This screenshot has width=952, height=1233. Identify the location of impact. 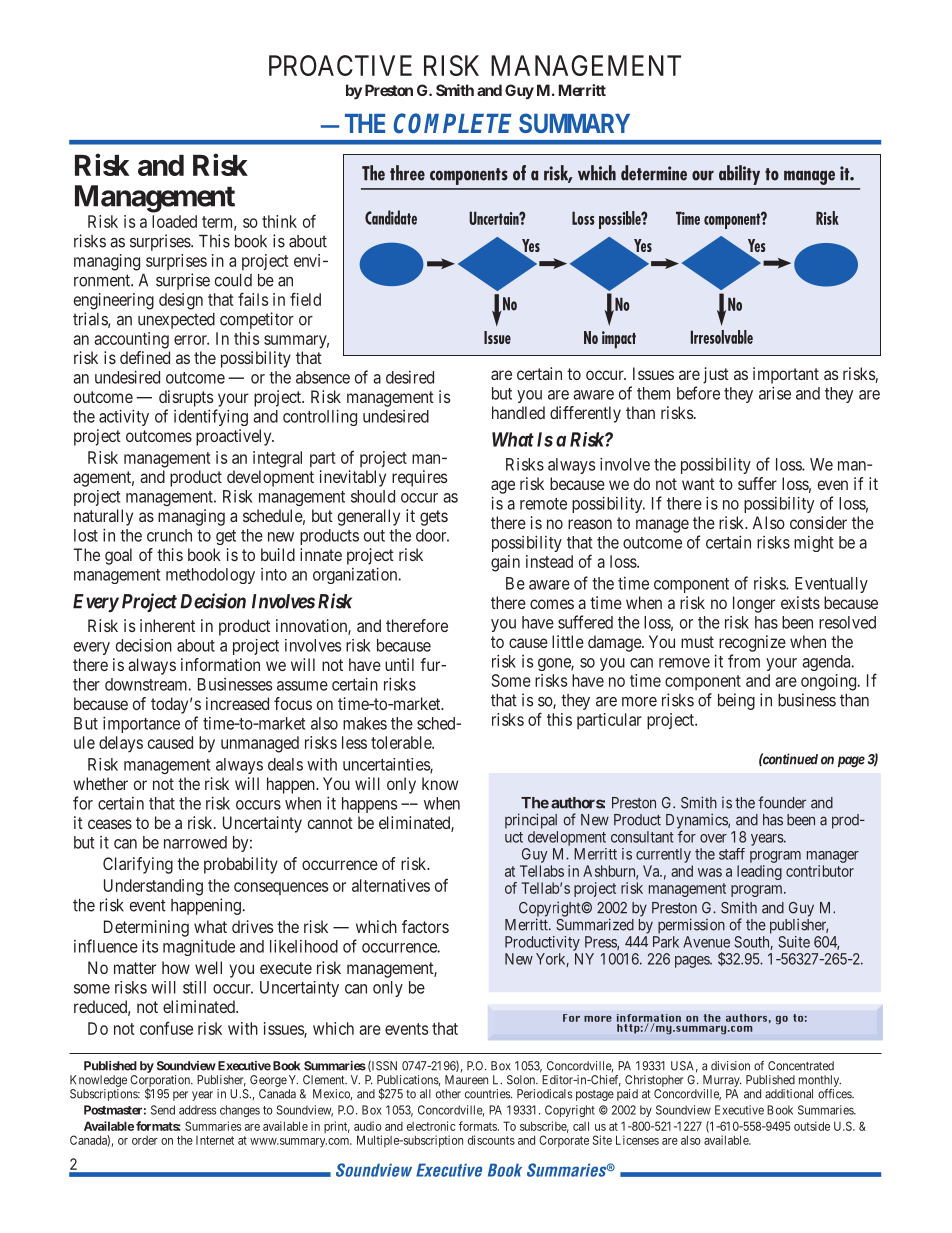
(619, 340).
